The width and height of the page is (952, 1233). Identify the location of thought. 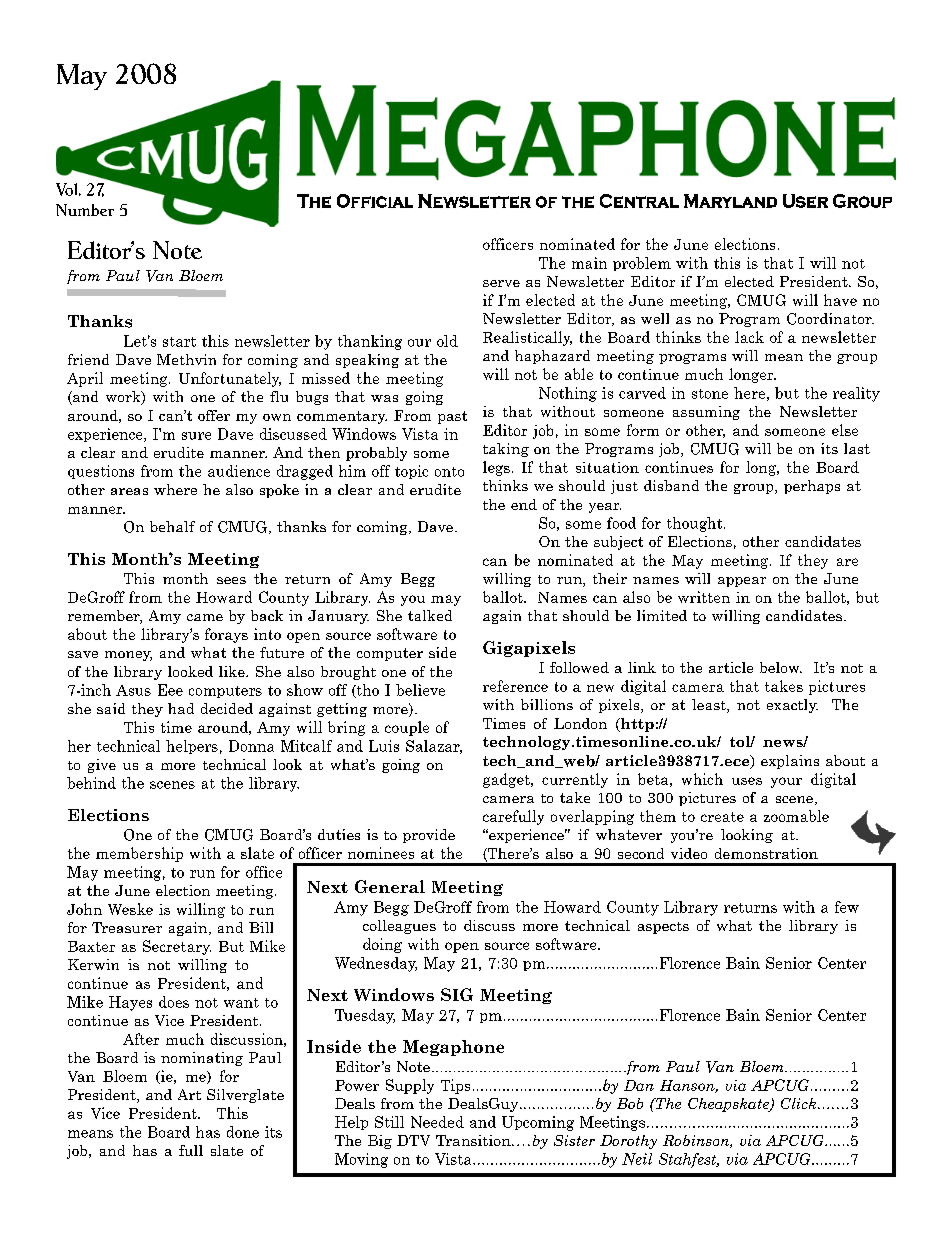
(696, 524).
